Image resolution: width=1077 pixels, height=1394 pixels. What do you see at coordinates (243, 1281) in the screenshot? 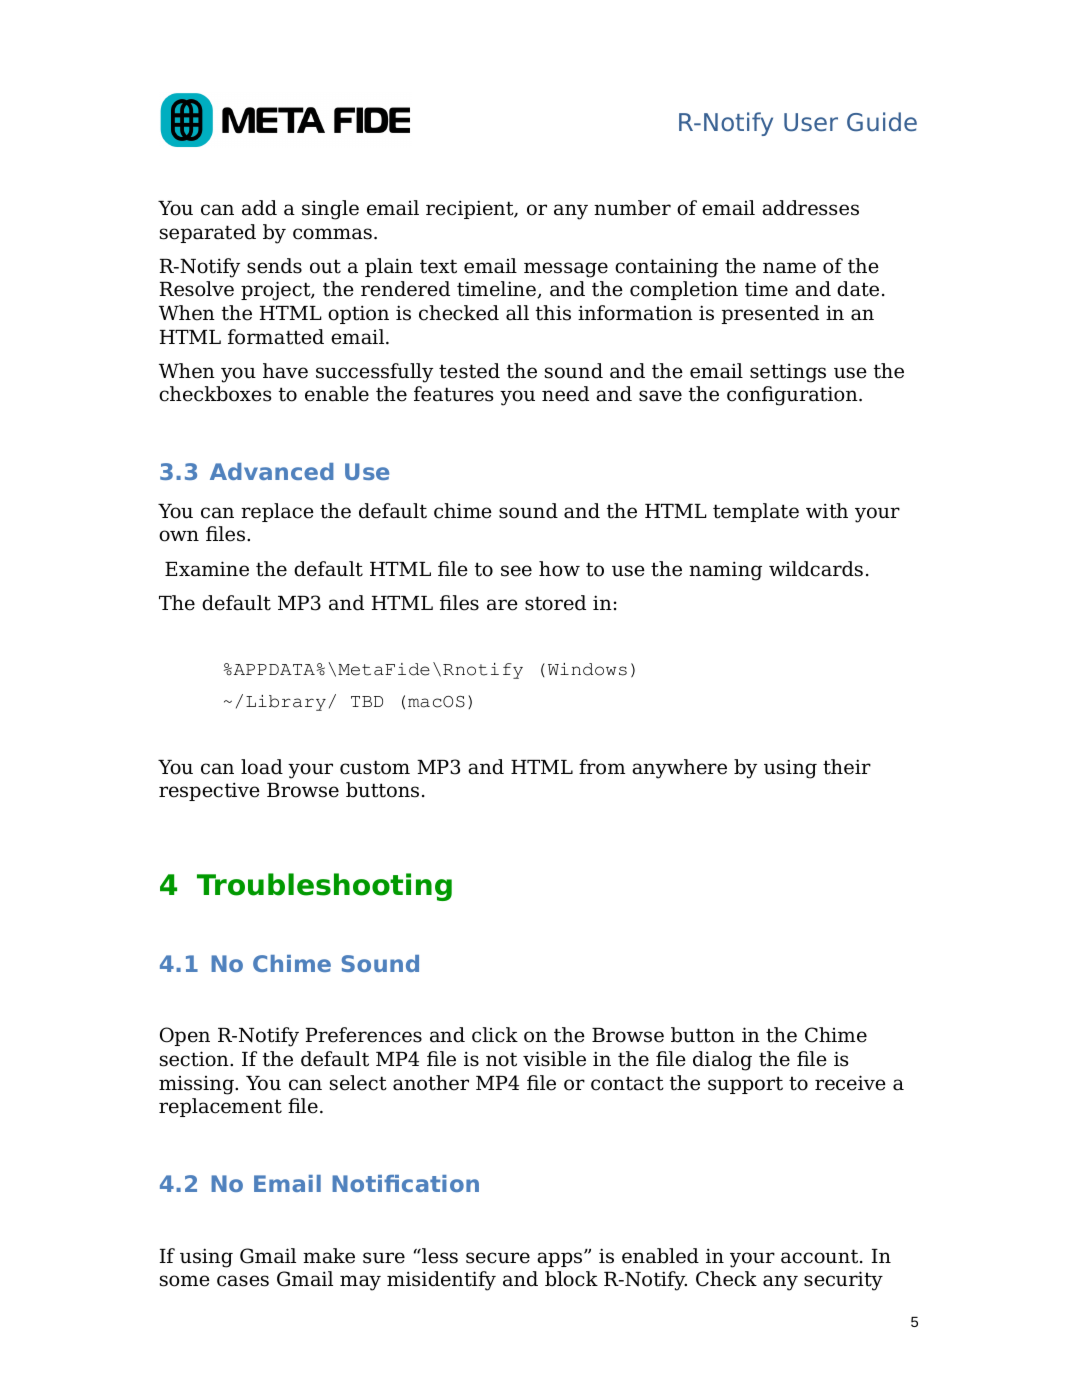
I see `cases` at bounding box center [243, 1281].
